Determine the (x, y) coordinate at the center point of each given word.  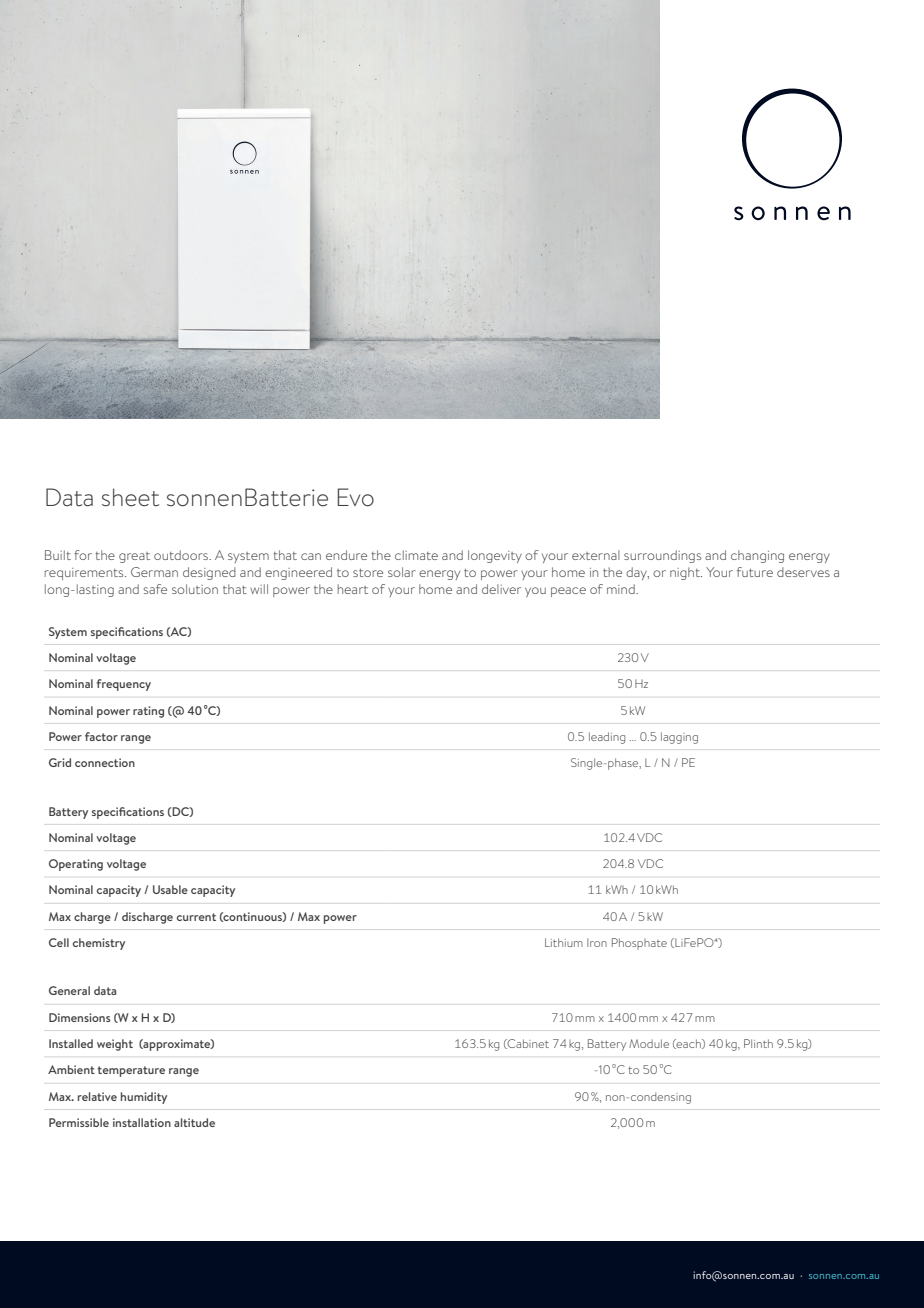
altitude (194, 1122)
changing (757, 556)
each (689, 1044)
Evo (355, 497)
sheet (130, 497)
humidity (144, 1098)
